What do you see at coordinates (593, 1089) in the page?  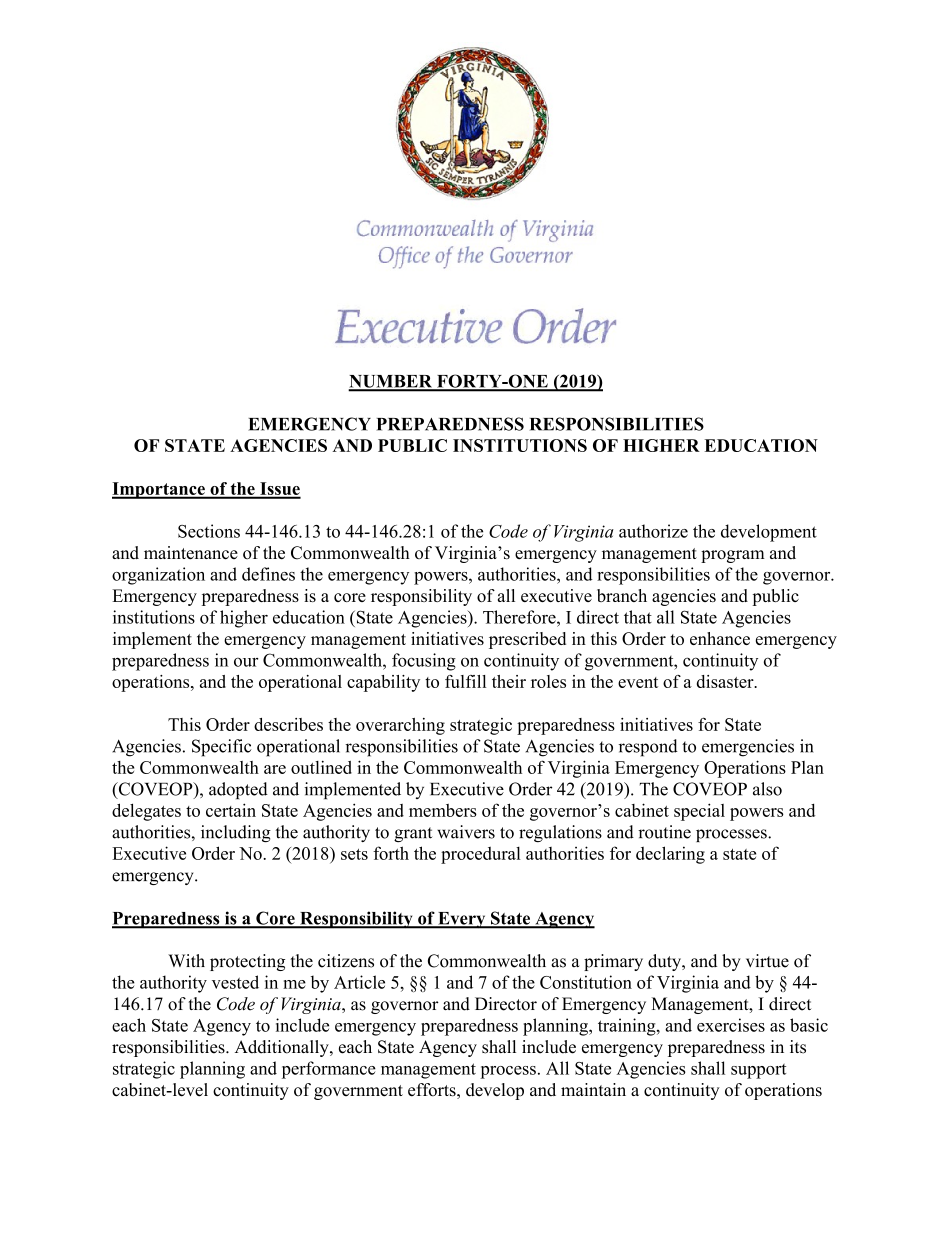 I see `maintain` at bounding box center [593, 1089].
